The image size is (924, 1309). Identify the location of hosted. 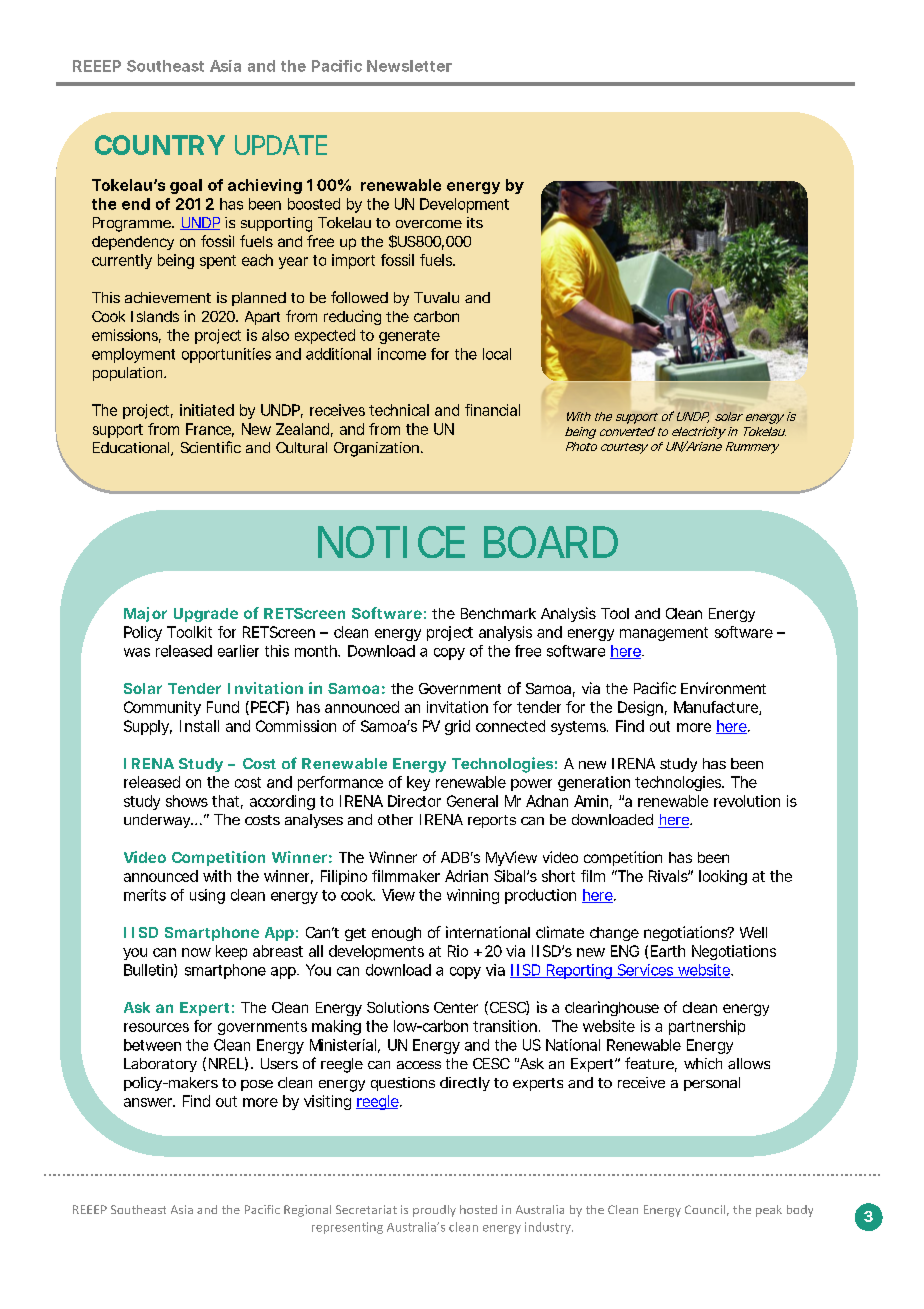
(478, 1209).
